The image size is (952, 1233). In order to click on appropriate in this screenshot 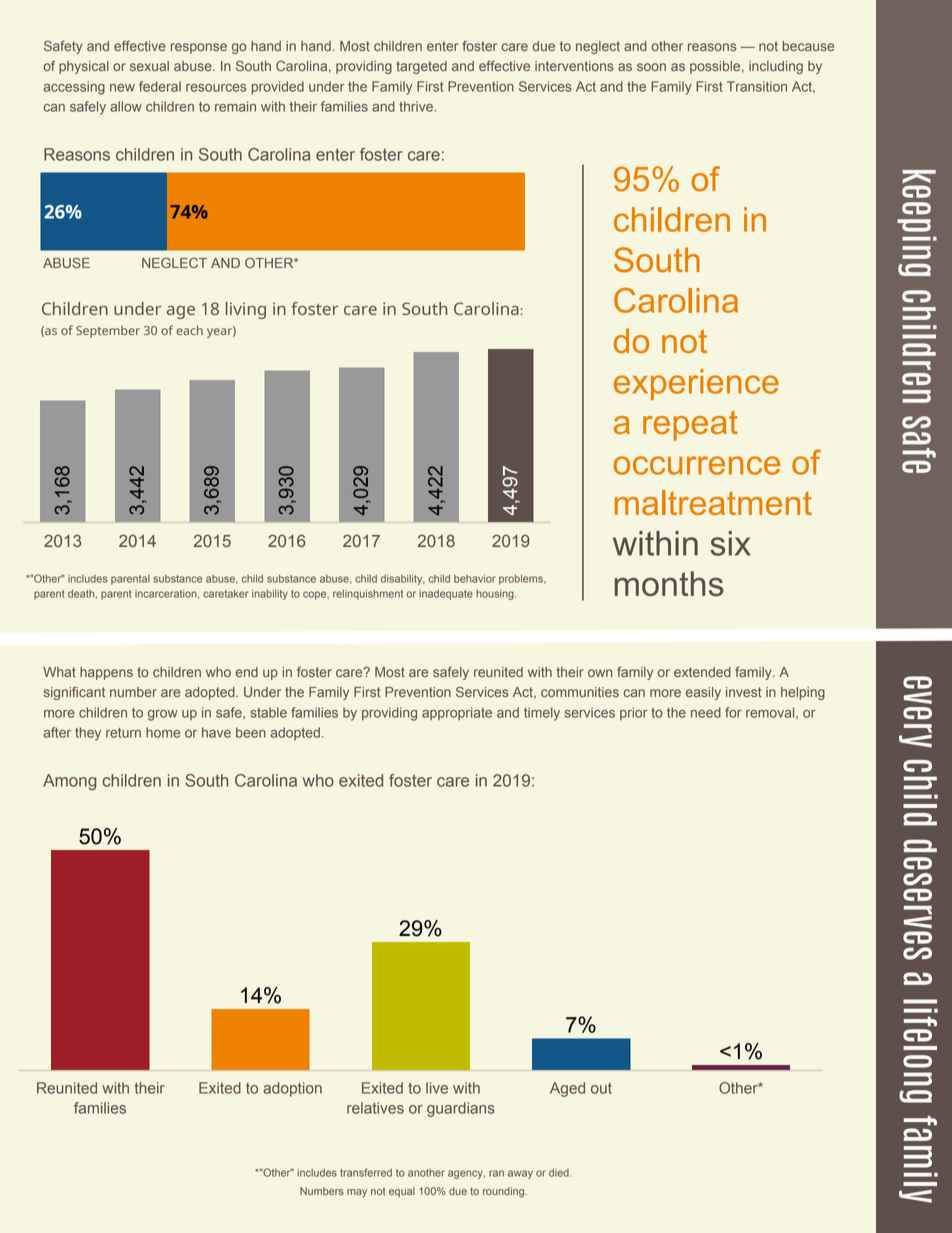, I will do `click(457, 713)`.
